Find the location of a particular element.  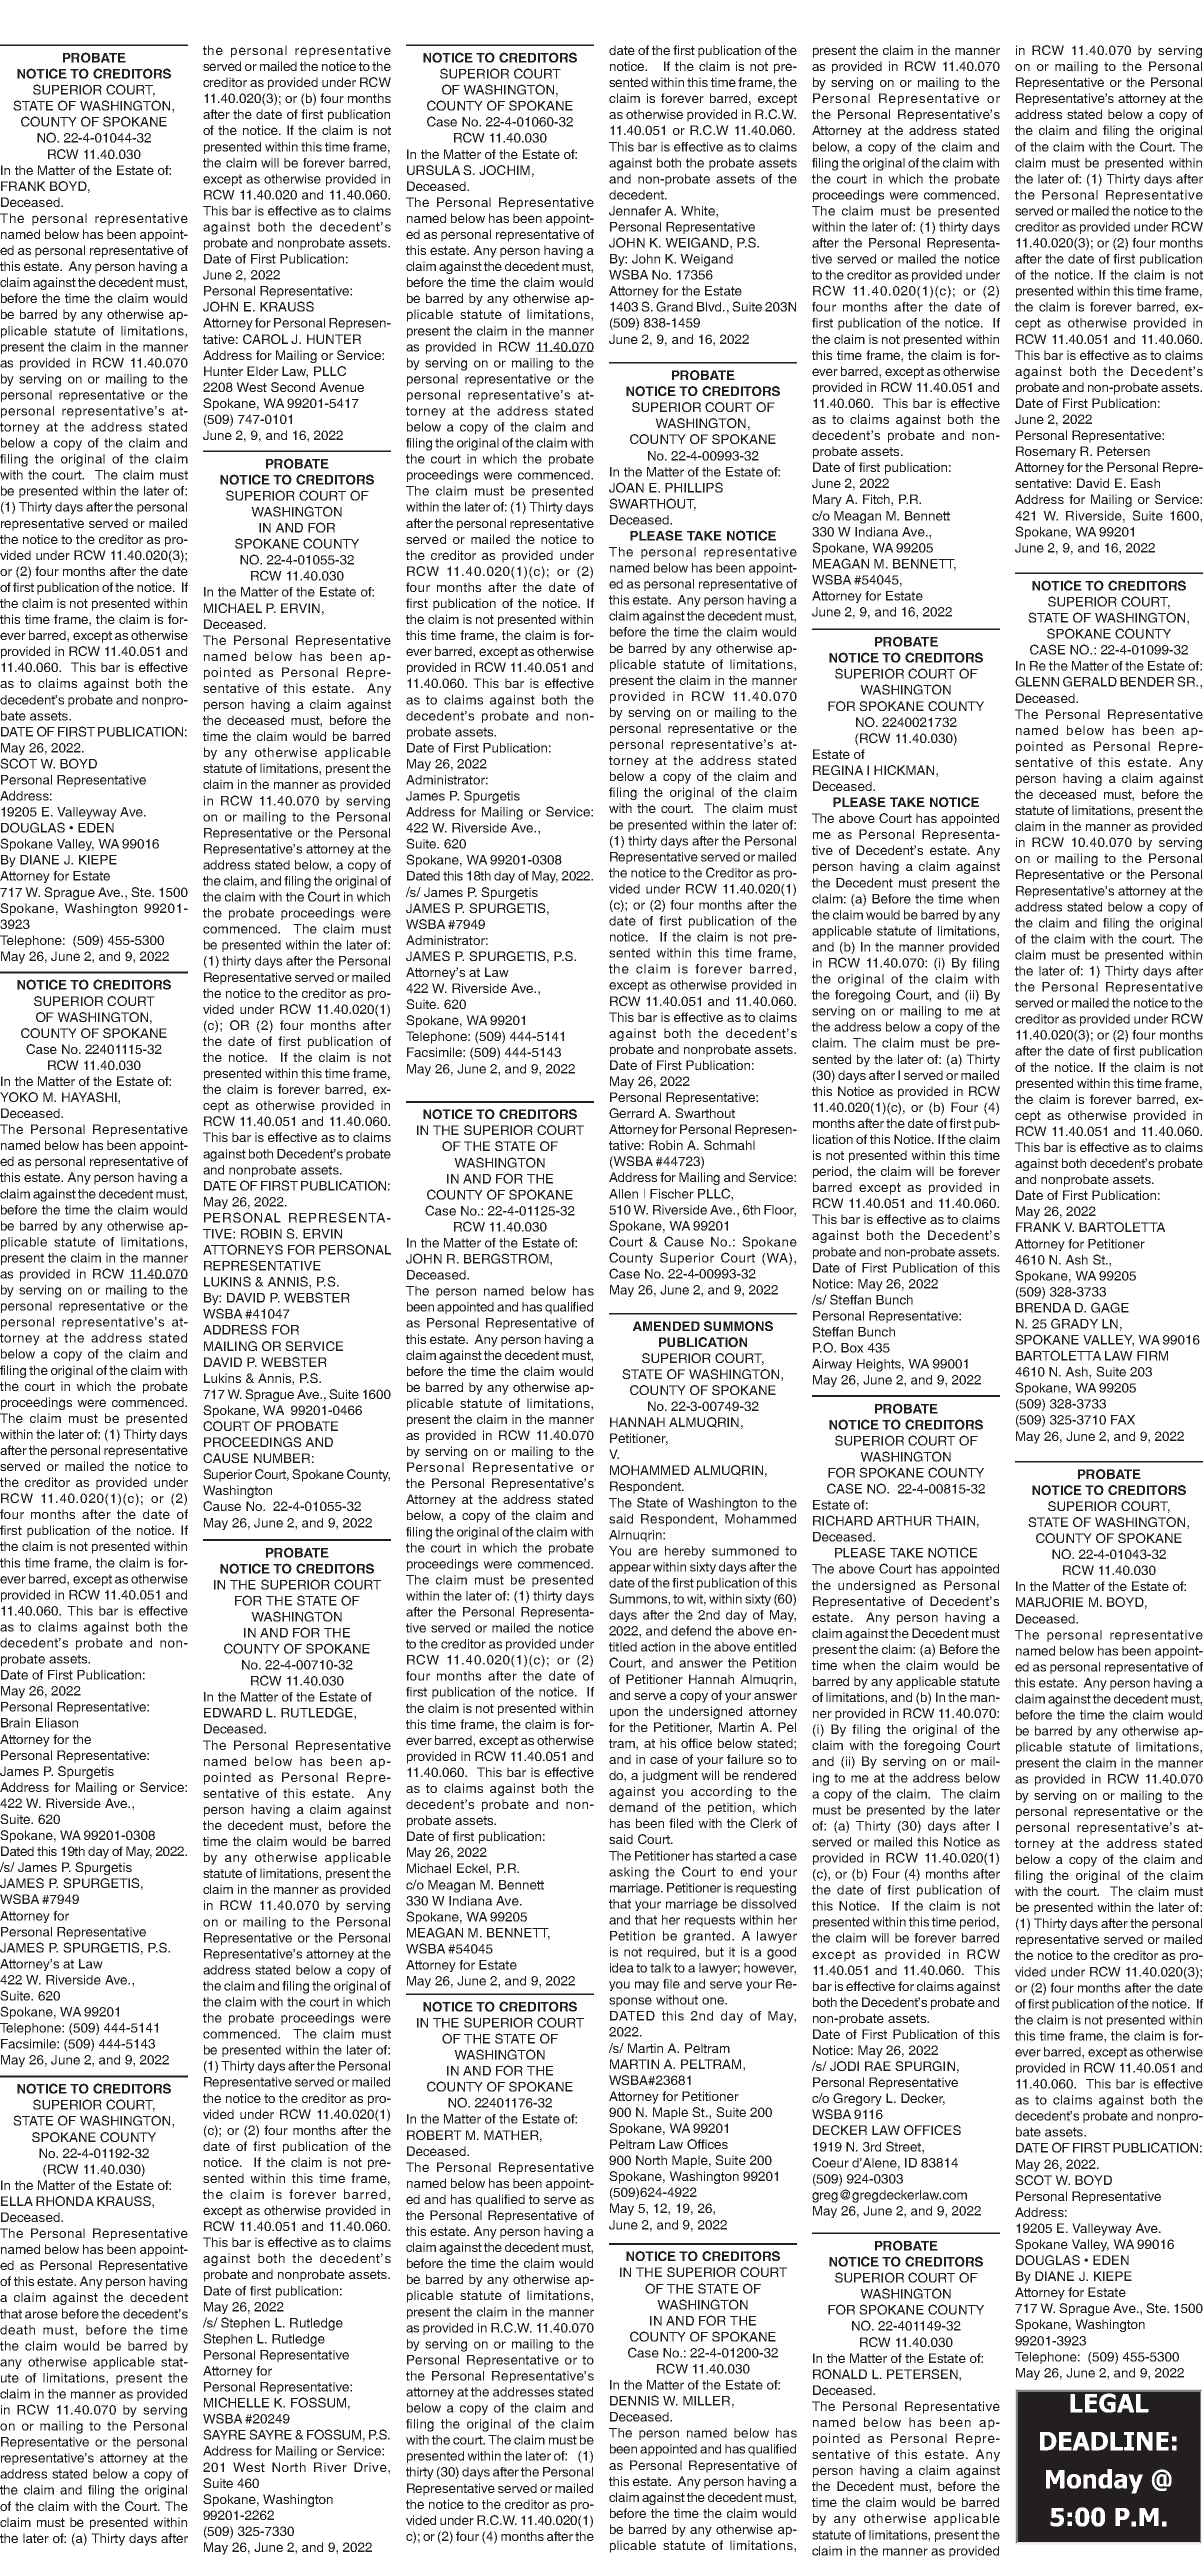

MICHELLE is located at coordinates (236, 2402).
